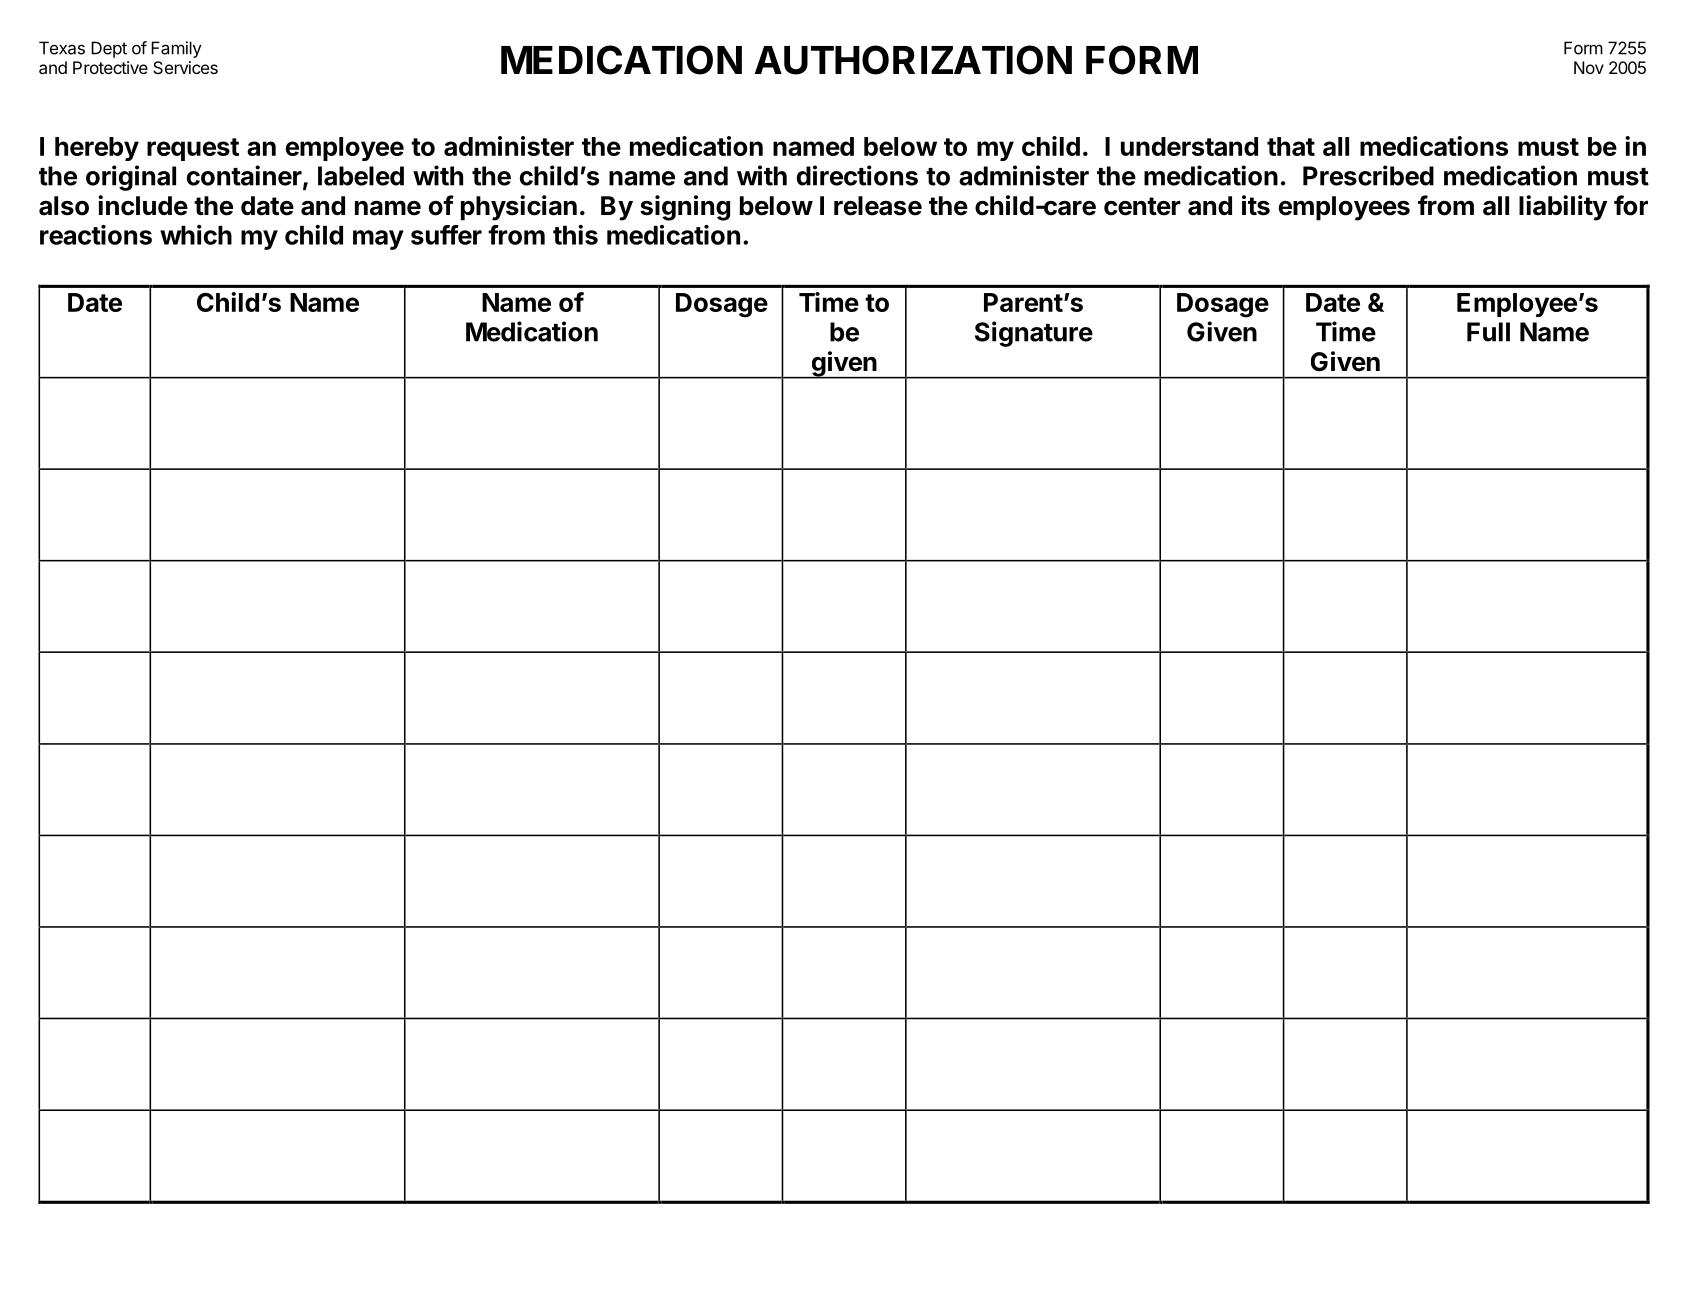 Image resolution: width=1696 pixels, height=1311 pixels. What do you see at coordinates (575, 235) in the document?
I see `this` at bounding box center [575, 235].
